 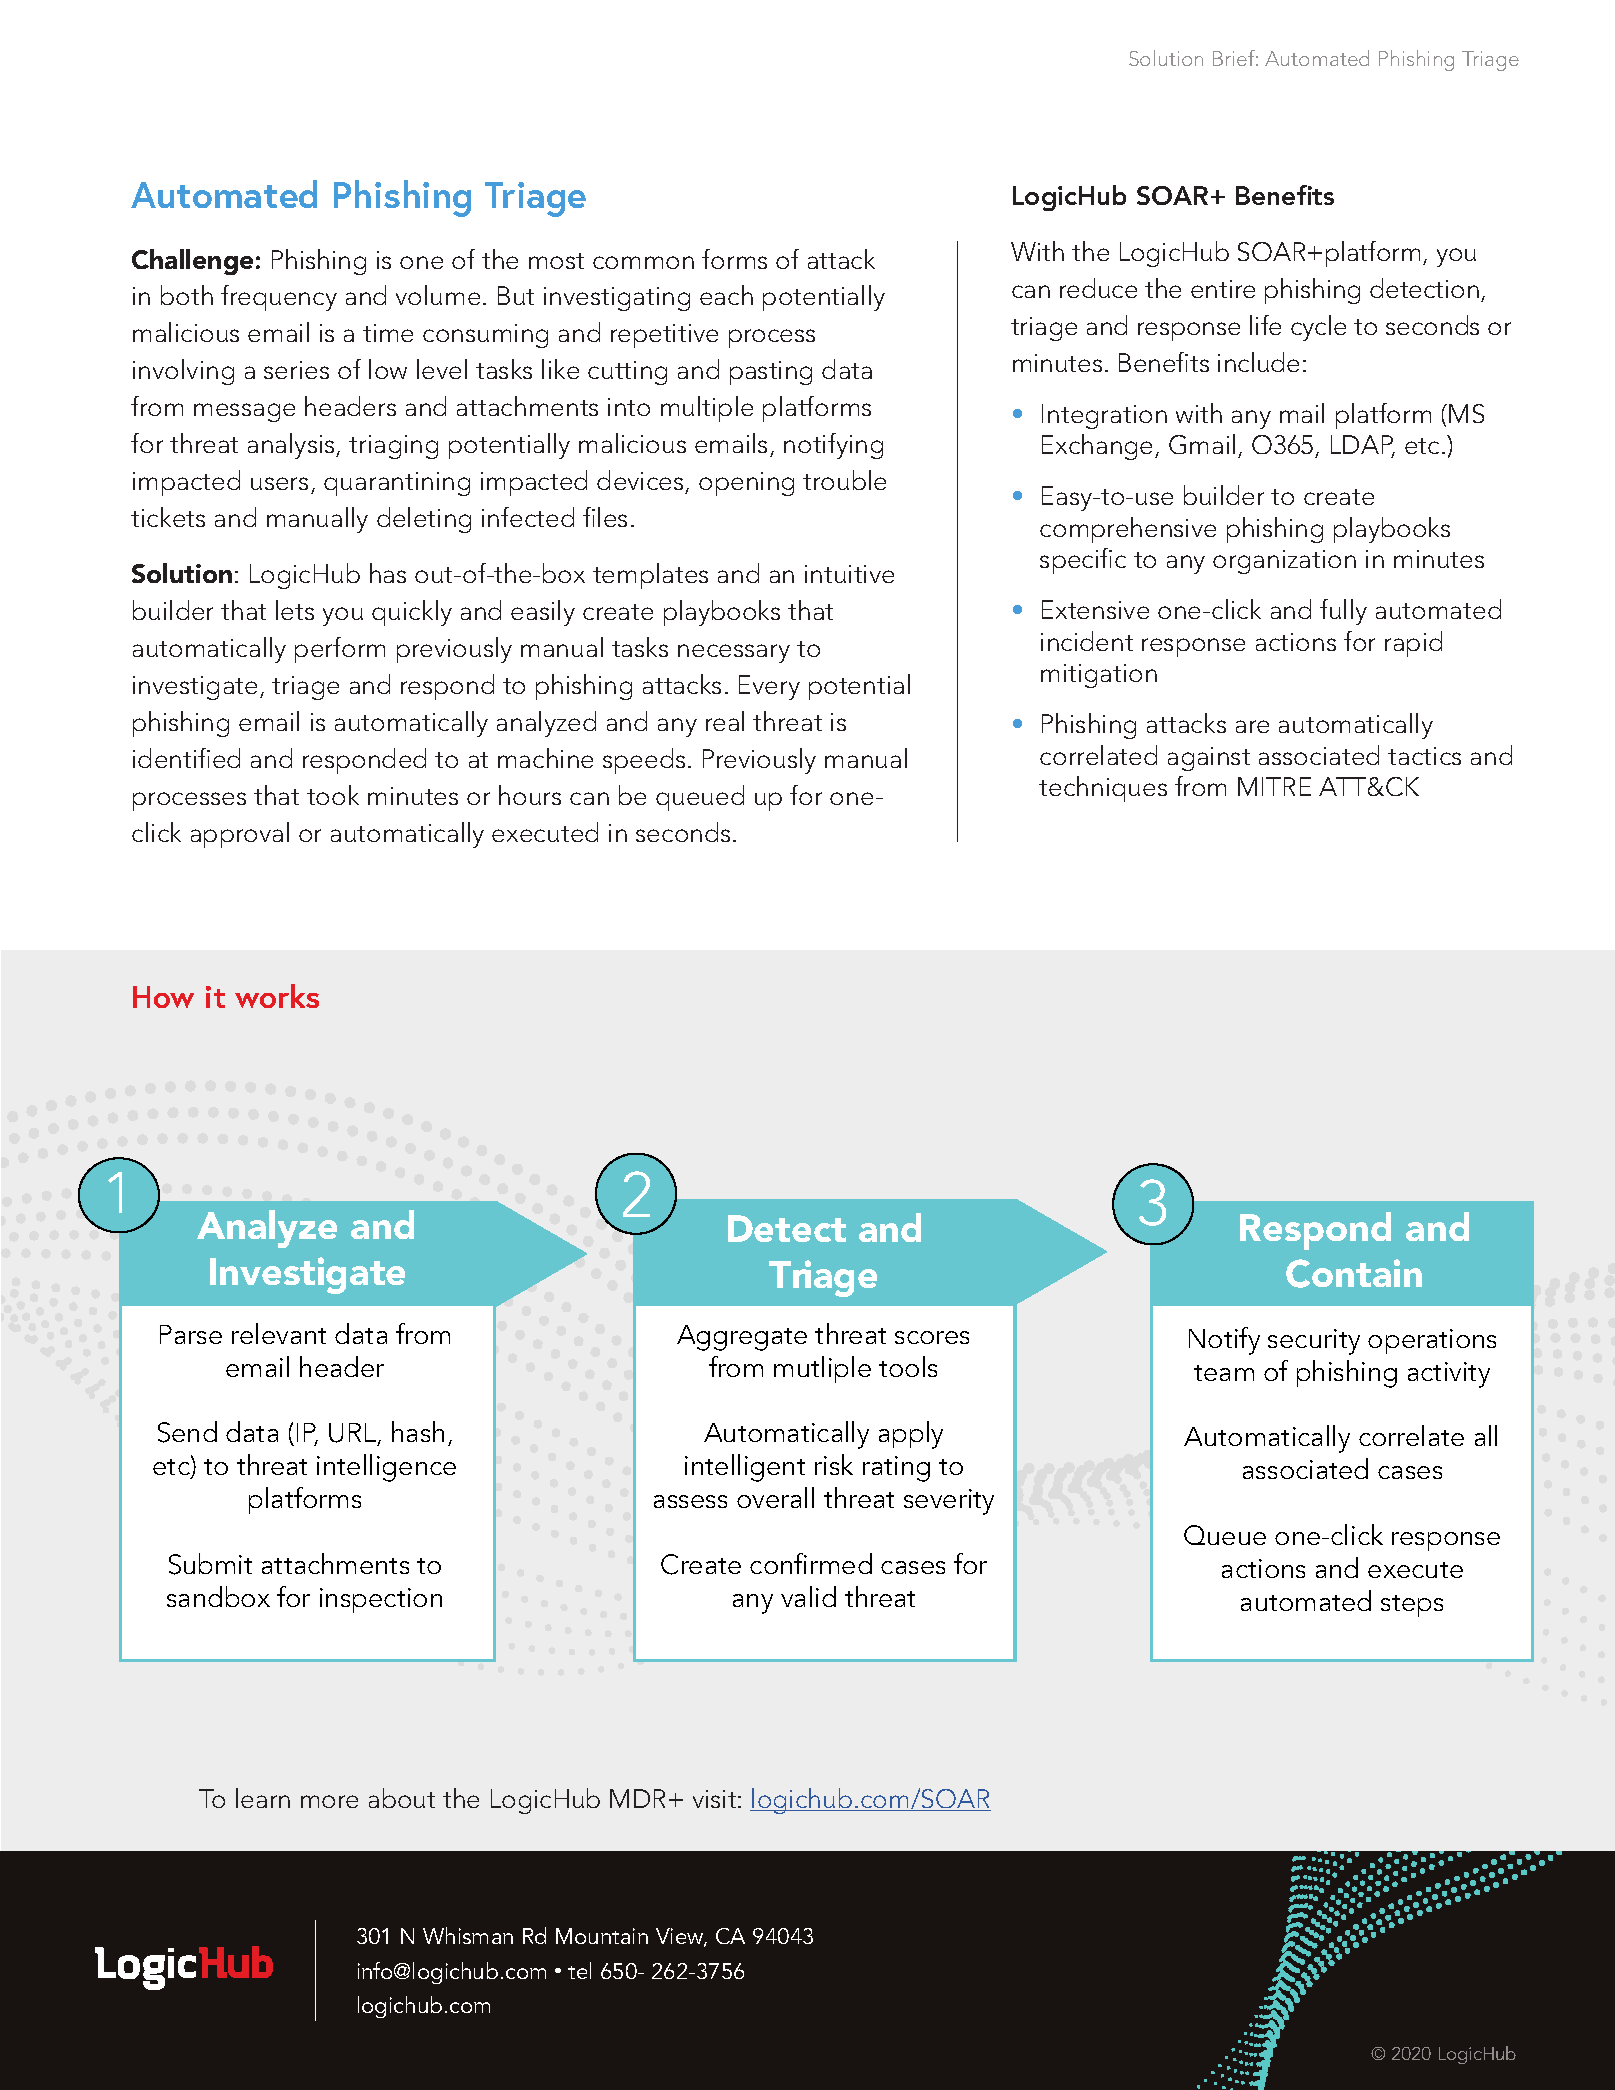 I want to click on relevant, so click(x=279, y=1333).
